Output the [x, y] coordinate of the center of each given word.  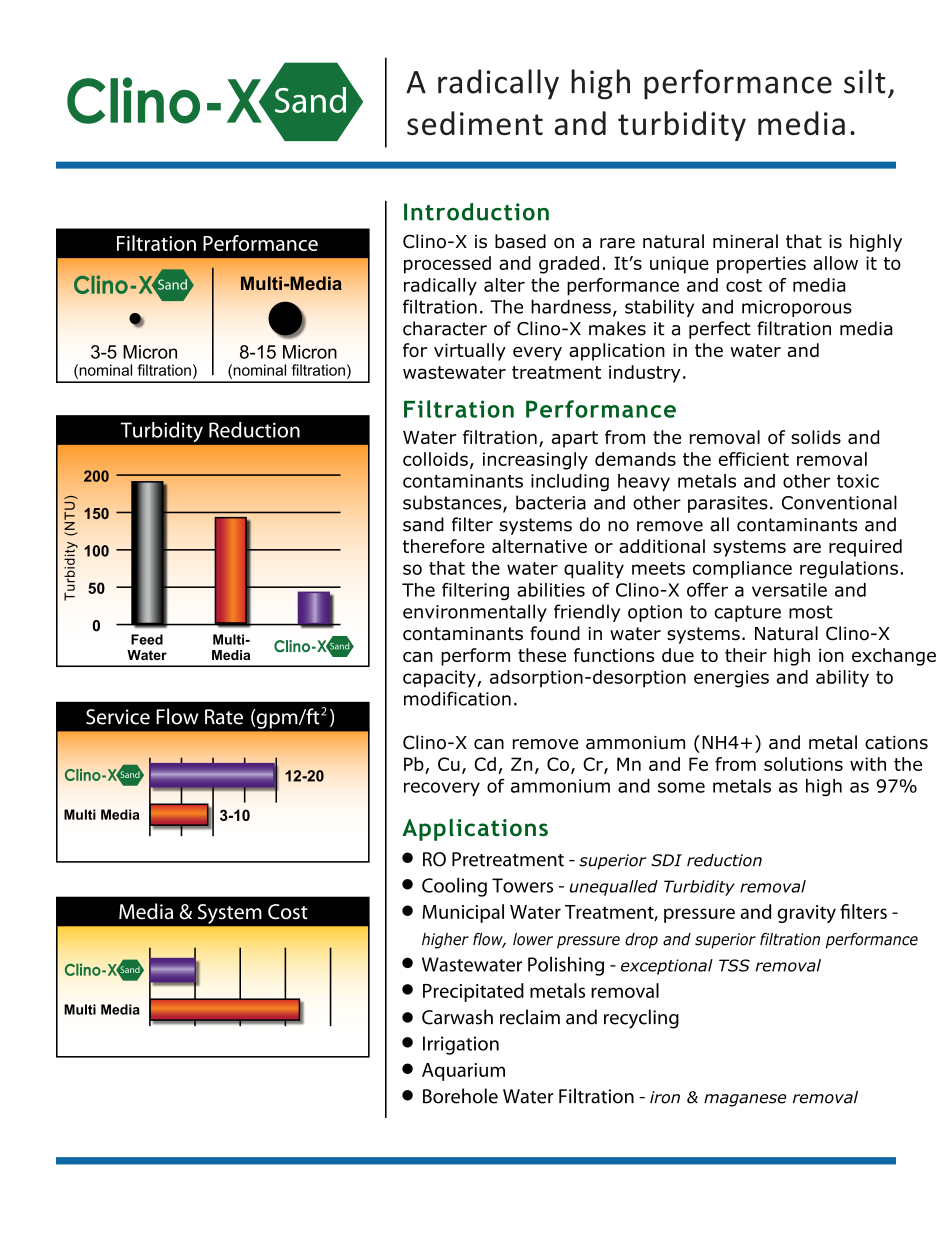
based [520, 241]
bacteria [551, 502]
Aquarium [463, 1072]
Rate [224, 717]
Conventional [839, 502]
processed [447, 265]
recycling [641, 1019]
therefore [444, 546]
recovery [442, 789]
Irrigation [461, 1045]
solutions [803, 764]
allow [835, 263]
